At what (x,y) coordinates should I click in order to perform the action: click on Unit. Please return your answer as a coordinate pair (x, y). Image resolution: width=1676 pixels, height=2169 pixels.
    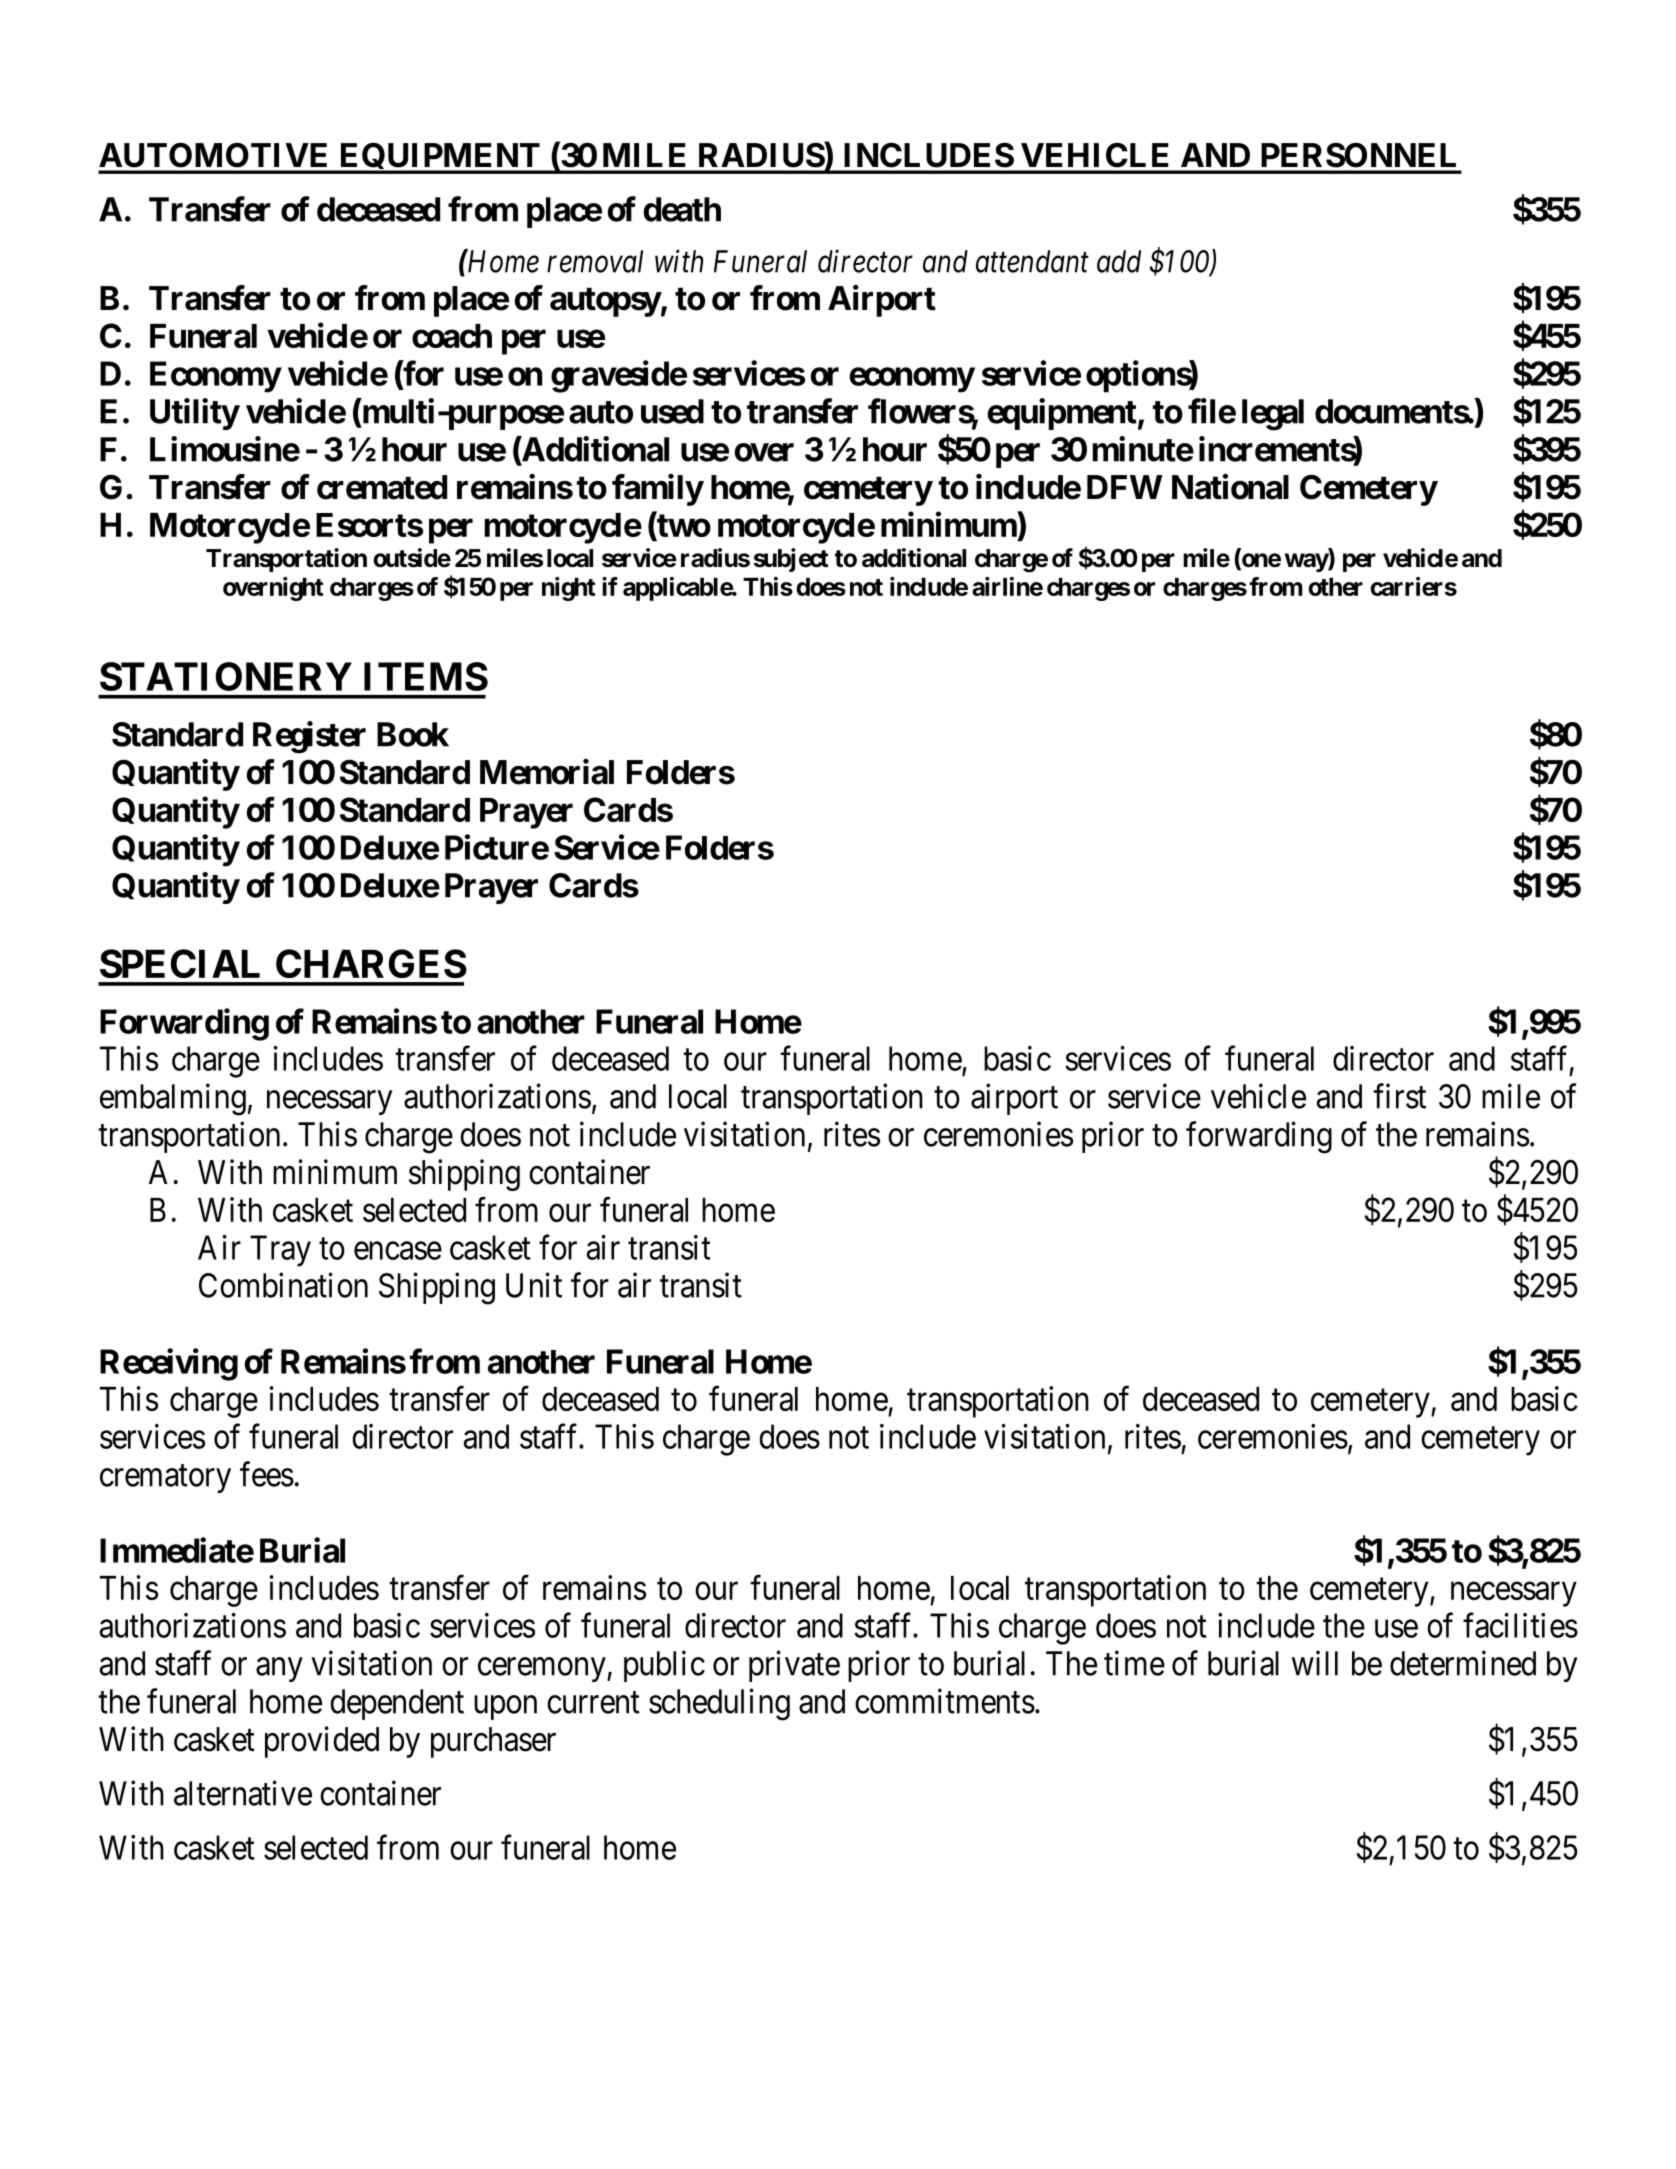
    Looking at the image, I should click on (534, 1285).
